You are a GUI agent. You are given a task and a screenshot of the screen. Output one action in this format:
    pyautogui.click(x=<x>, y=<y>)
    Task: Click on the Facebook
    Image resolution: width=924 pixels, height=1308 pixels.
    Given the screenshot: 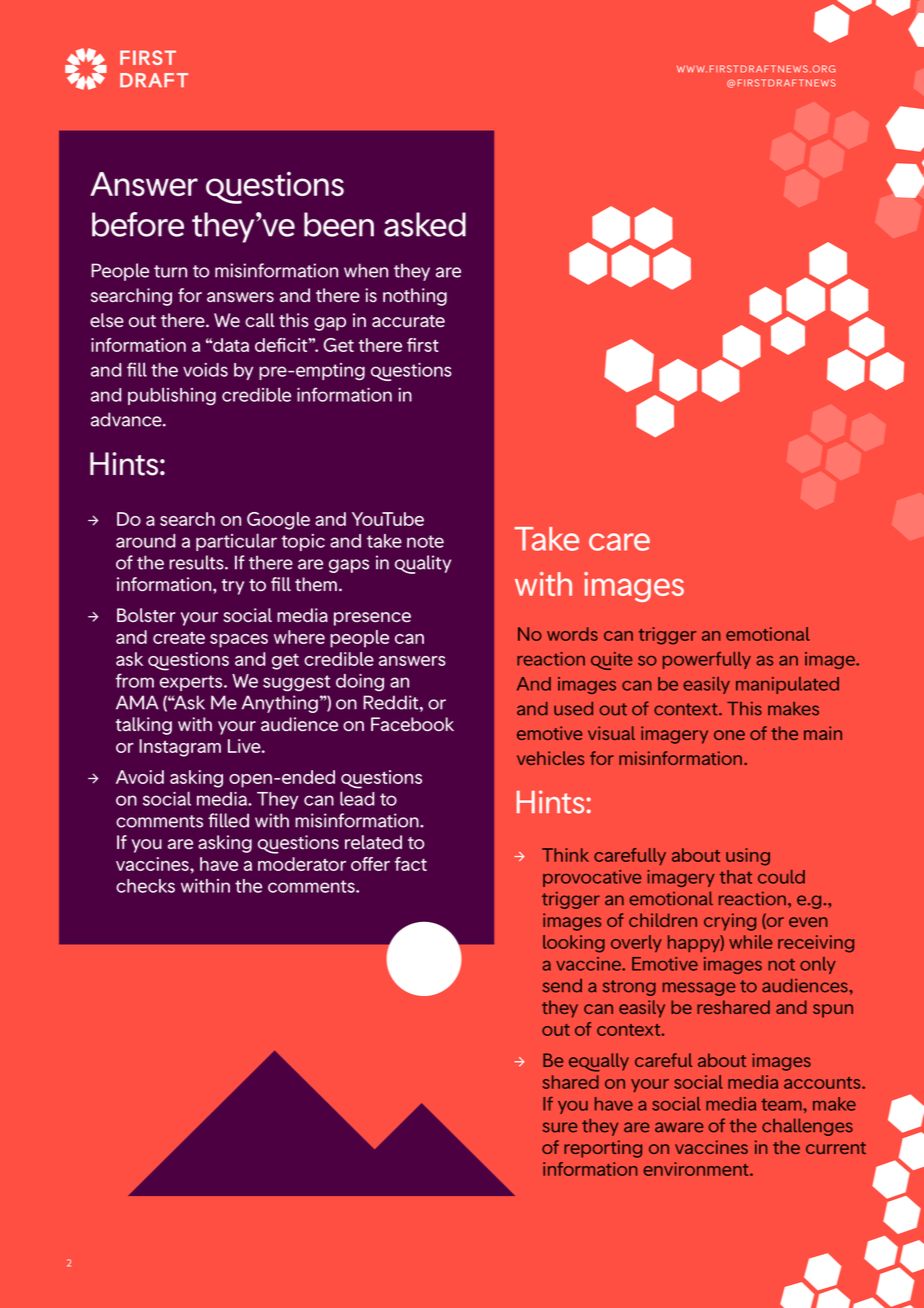 What is the action you would take?
    pyautogui.click(x=412, y=724)
